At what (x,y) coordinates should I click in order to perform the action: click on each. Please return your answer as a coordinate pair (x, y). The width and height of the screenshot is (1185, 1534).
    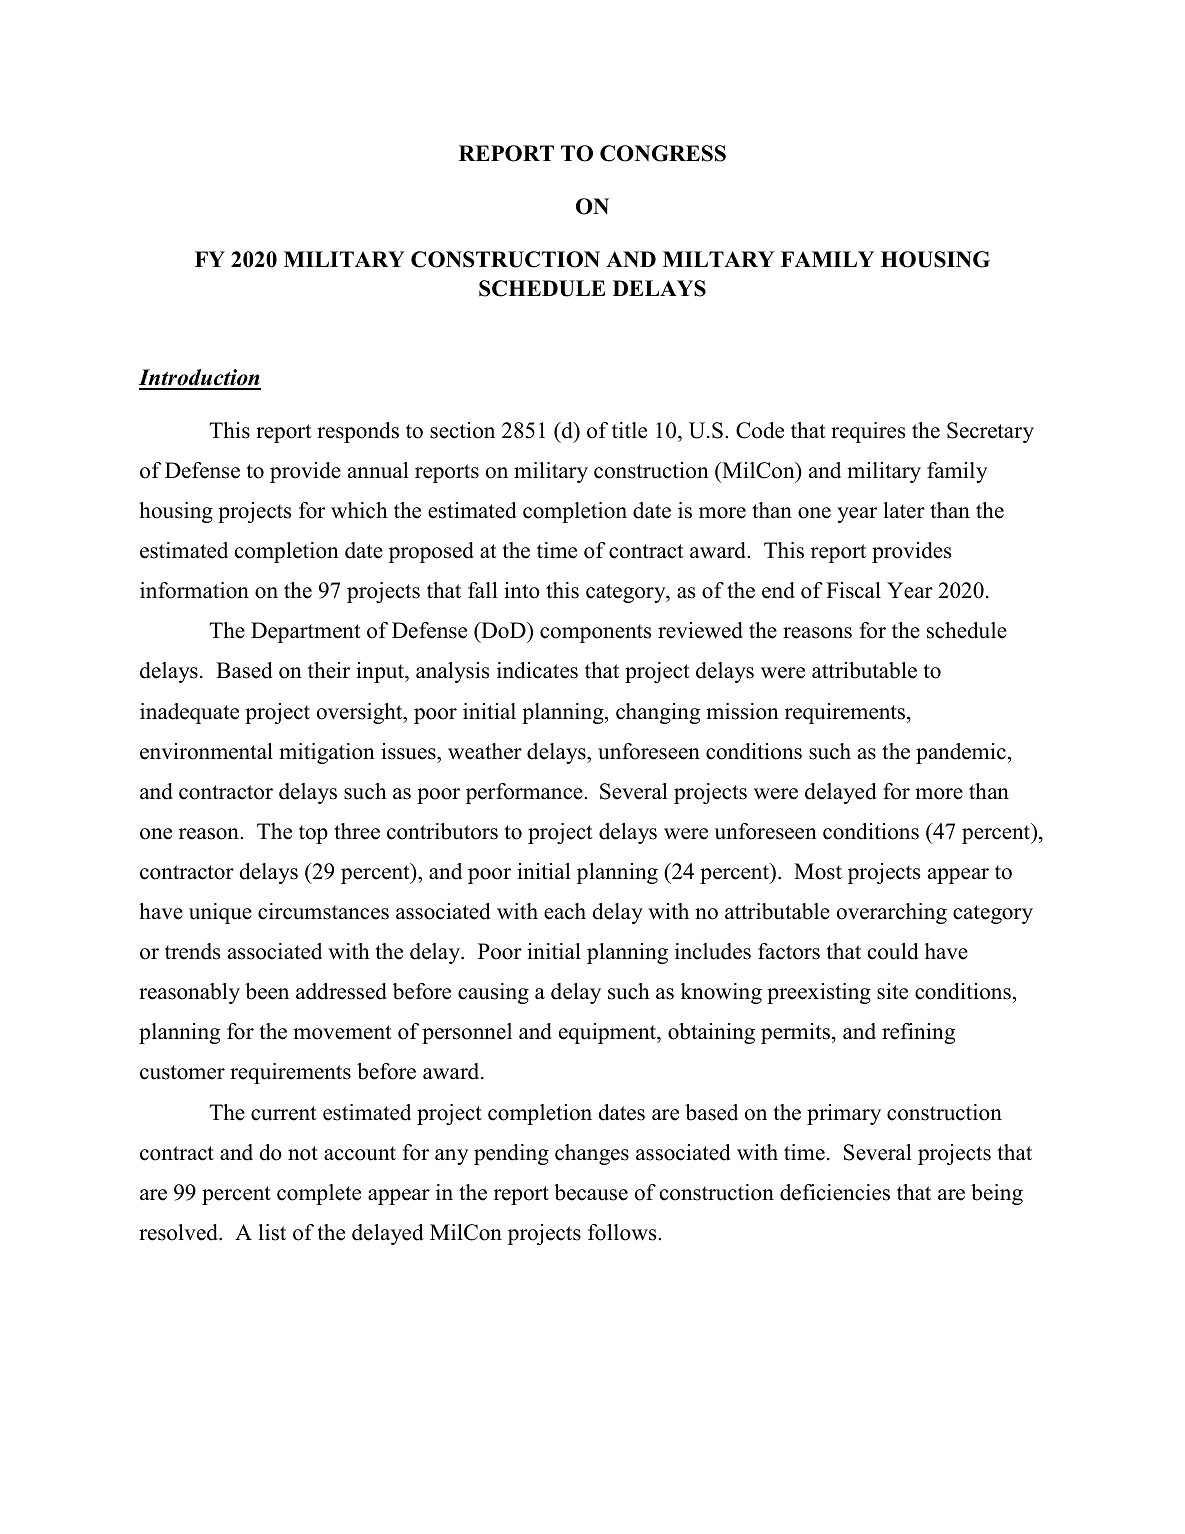
    Looking at the image, I should click on (565, 911).
